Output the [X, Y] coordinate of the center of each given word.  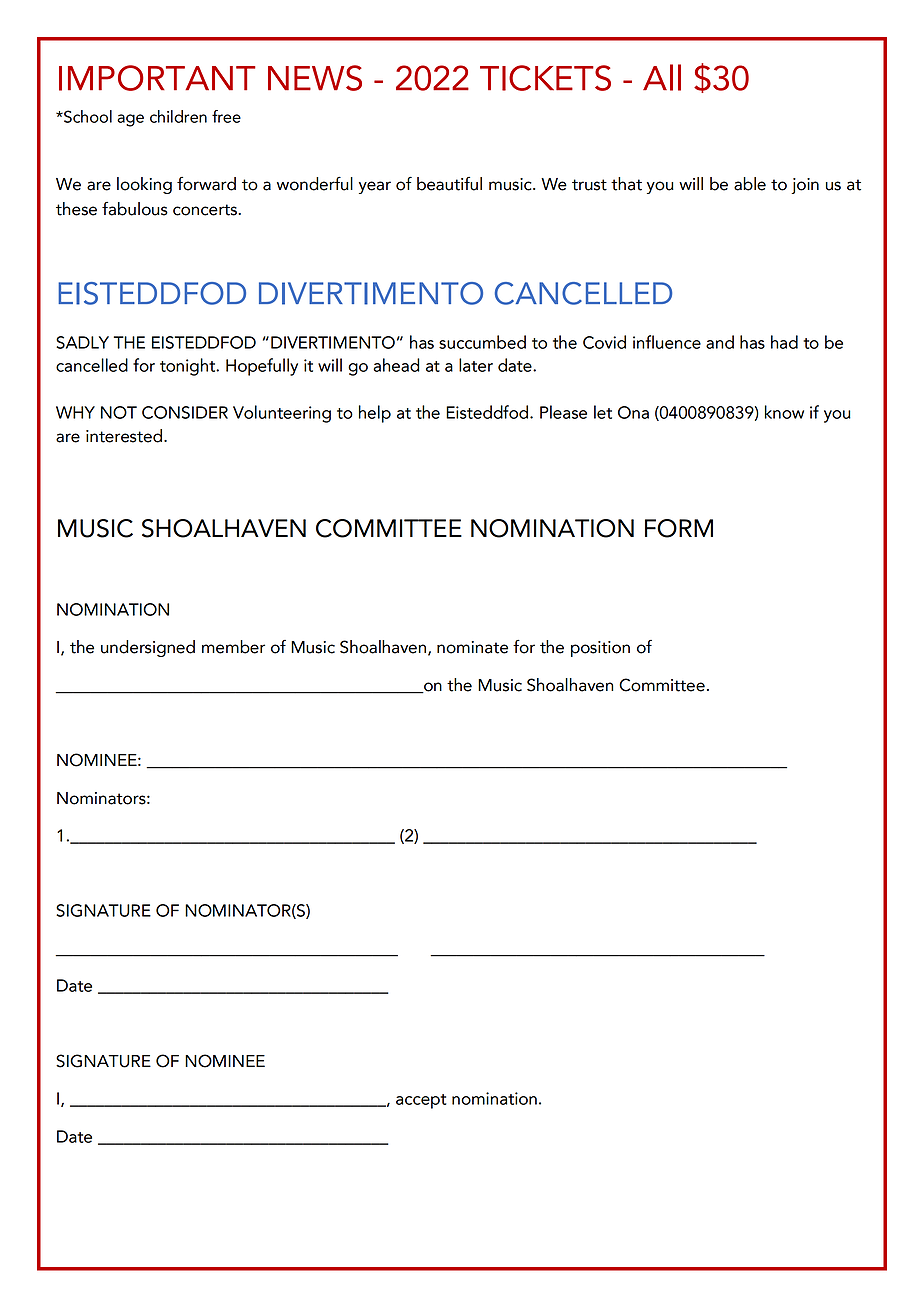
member [233, 647]
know [784, 412]
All [662, 77]
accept [421, 1101]
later [476, 365]
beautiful [449, 184]
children [178, 116]
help [375, 414]
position [600, 649]
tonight [189, 367]
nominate [472, 647]
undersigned [148, 648]
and [720, 342]
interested [125, 436]
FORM [679, 528]
